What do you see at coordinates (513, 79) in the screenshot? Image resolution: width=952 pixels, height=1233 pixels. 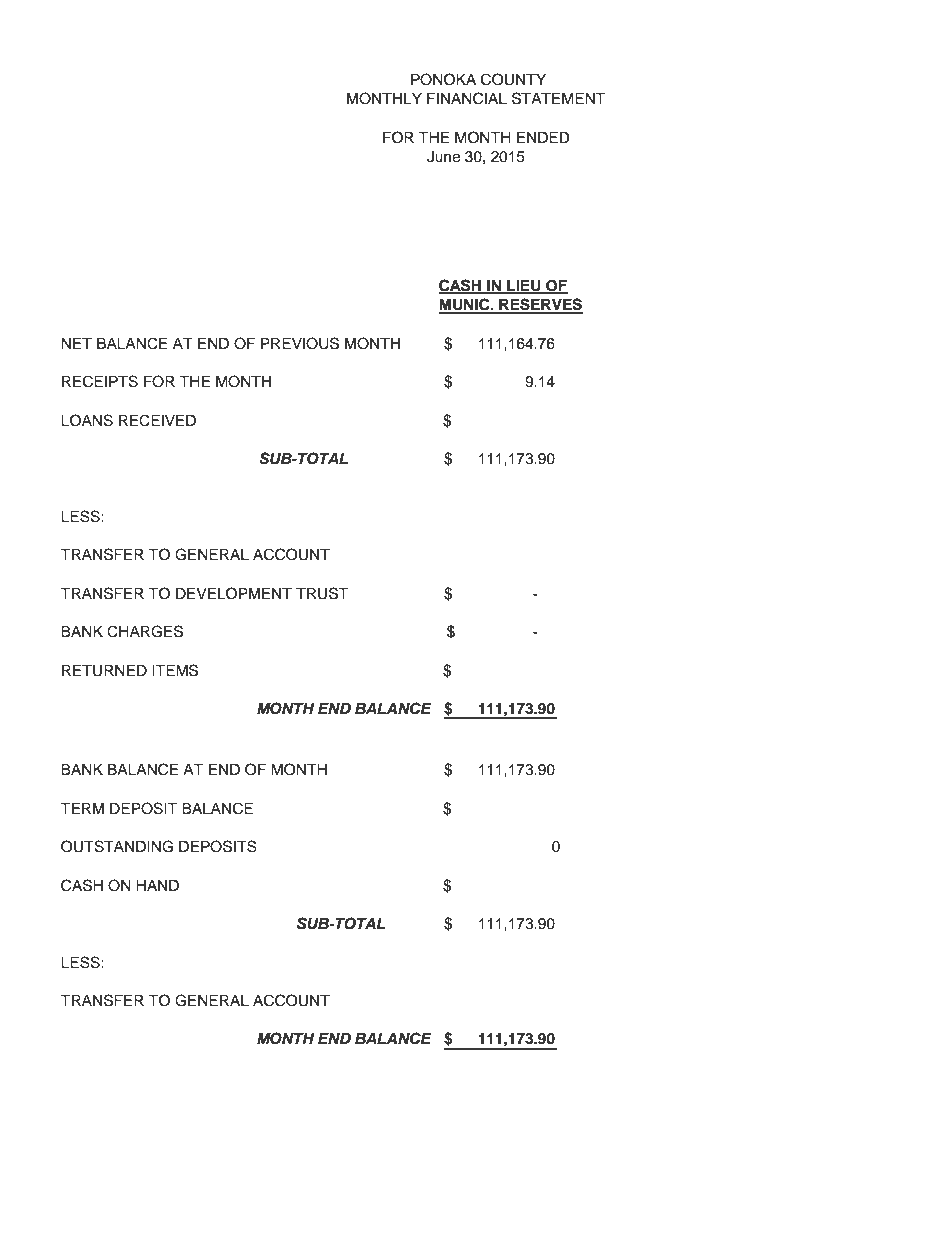 I see `COUNTY` at bounding box center [513, 79].
